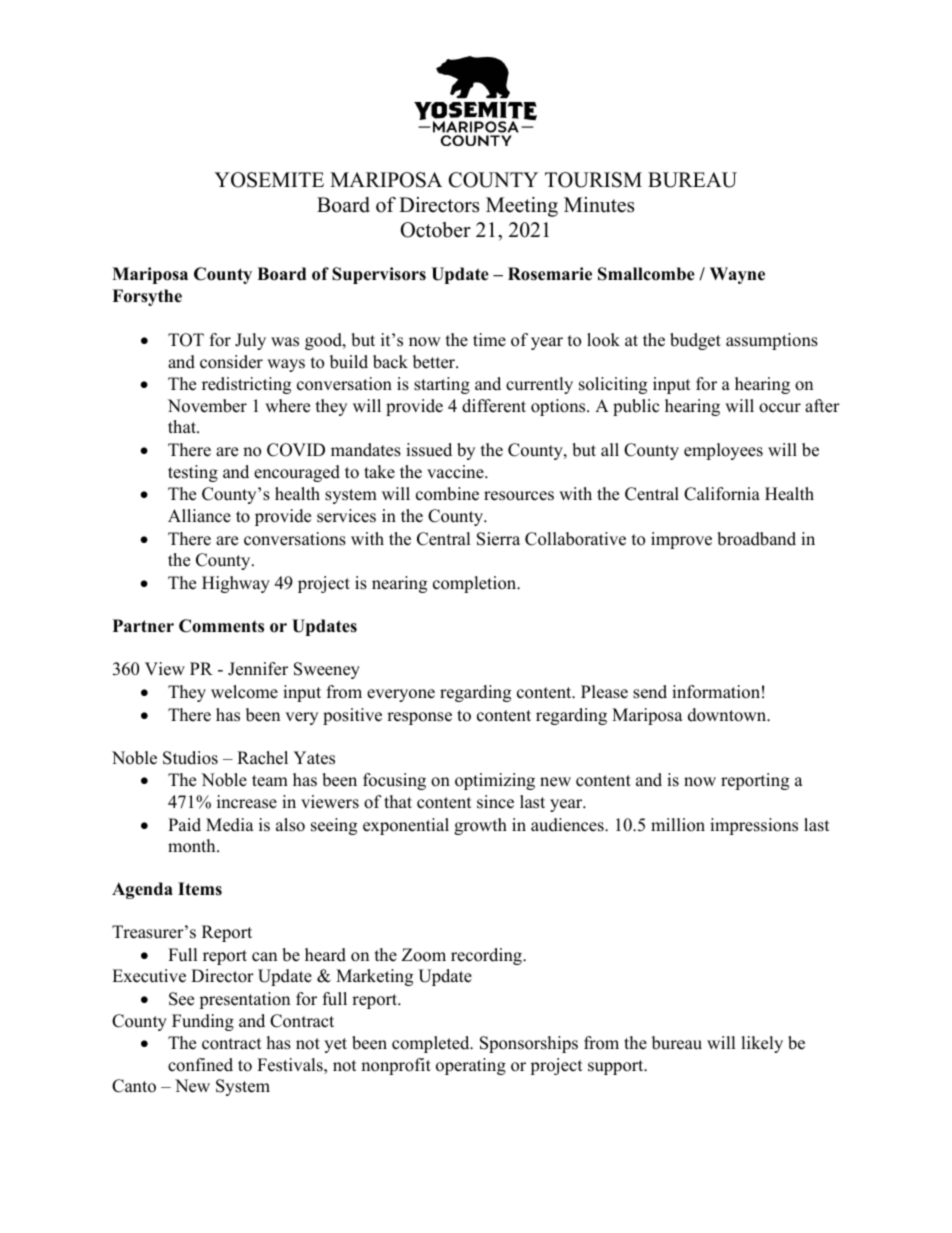 Image resolution: width=952 pixels, height=1233 pixels. I want to click on confined, so click(200, 1065).
